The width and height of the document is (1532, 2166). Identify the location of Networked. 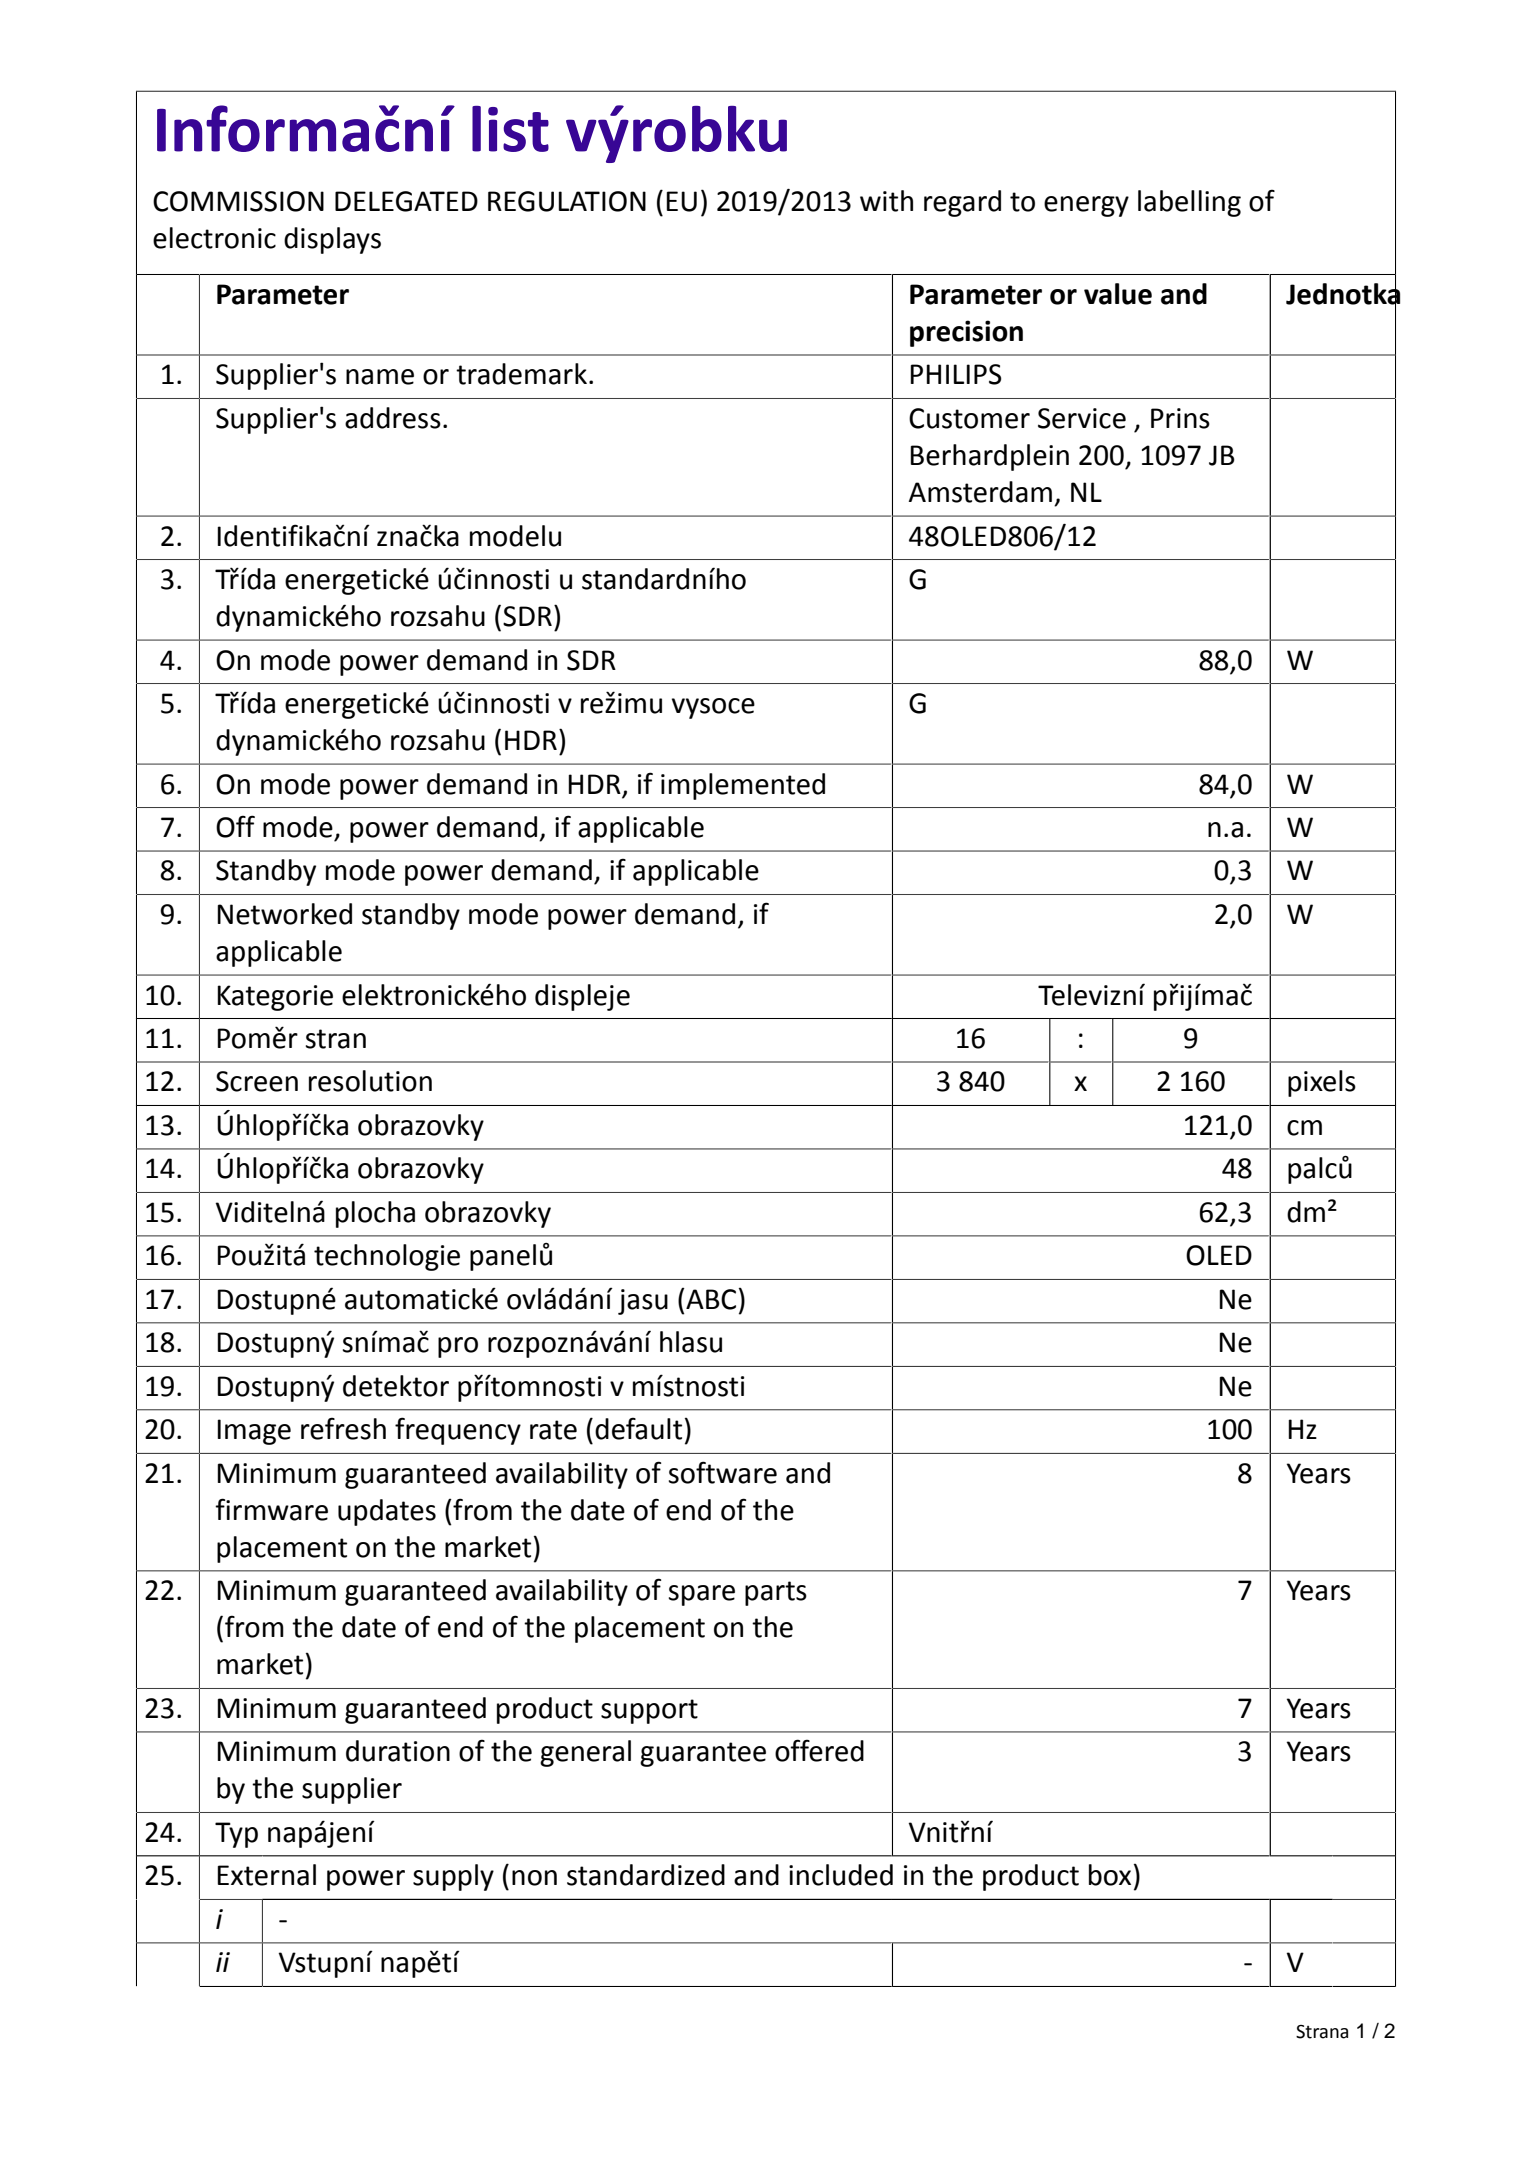
(284, 914).
